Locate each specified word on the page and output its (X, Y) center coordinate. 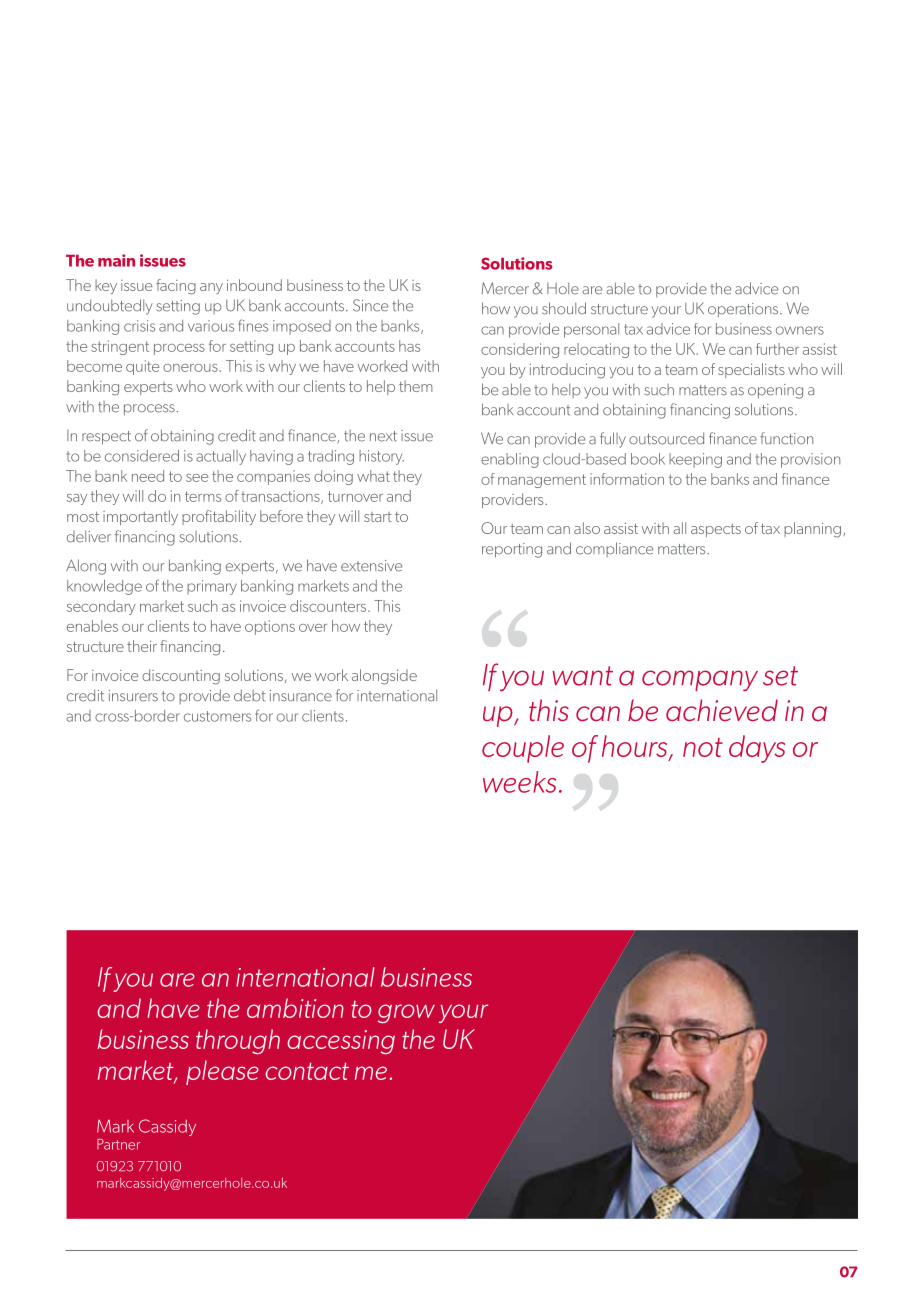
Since (370, 305)
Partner (118, 1144)
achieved (722, 710)
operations (744, 310)
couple (523, 749)
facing (176, 287)
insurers (133, 696)
